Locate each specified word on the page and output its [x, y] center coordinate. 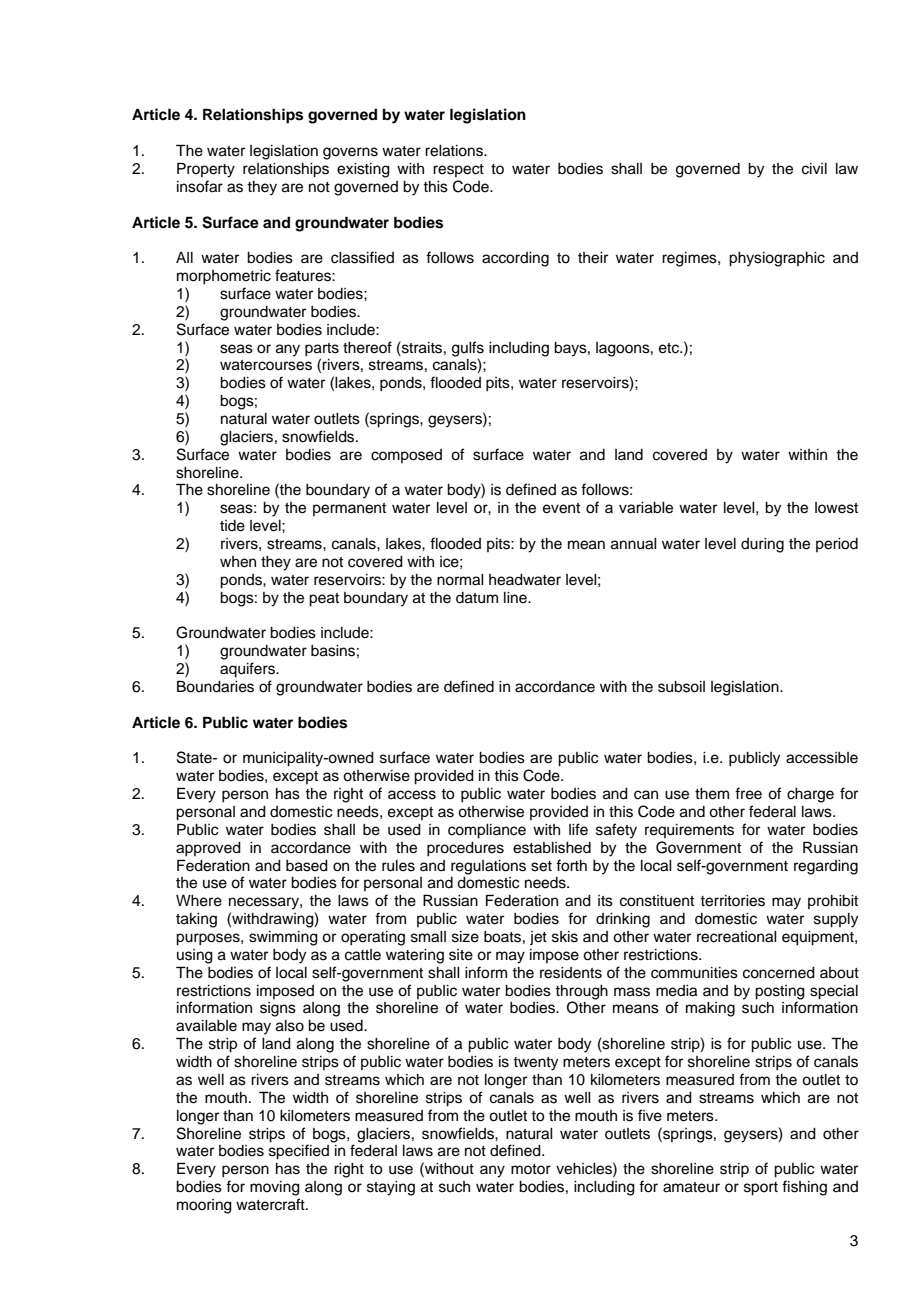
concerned [779, 973]
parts [322, 350]
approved [208, 849]
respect [458, 170]
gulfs [468, 349]
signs [278, 1009]
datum [477, 598]
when [238, 562]
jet [538, 938]
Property [206, 170]
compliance [487, 831]
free [748, 793]
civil [814, 169]
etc [670, 348]
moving [275, 1188]
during [762, 545]
